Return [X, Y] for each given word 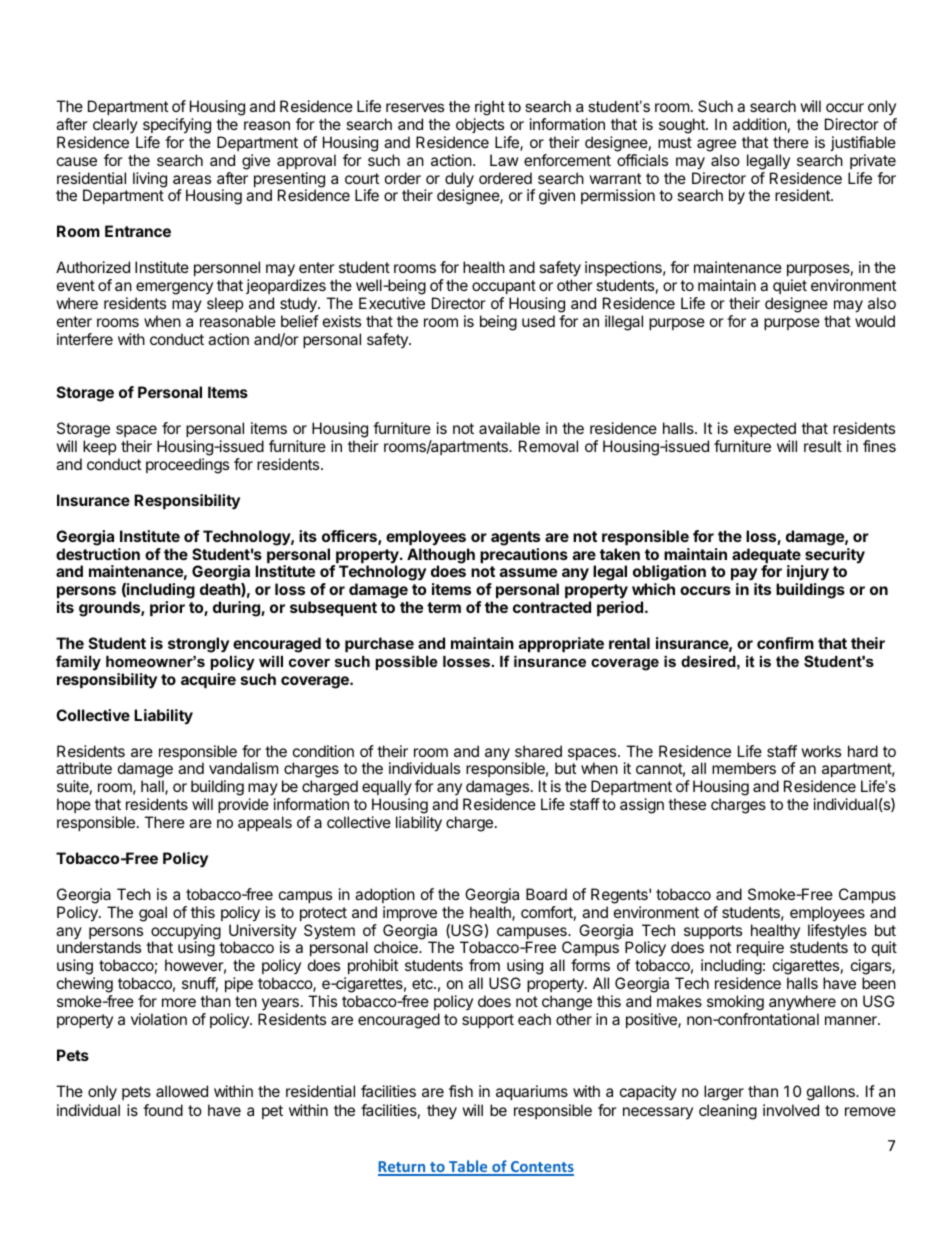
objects [480, 125]
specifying [177, 126]
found [163, 1110]
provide [243, 805]
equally [387, 789]
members [744, 768]
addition [760, 124]
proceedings [187, 466]
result [823, 446]
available [509, 428]
